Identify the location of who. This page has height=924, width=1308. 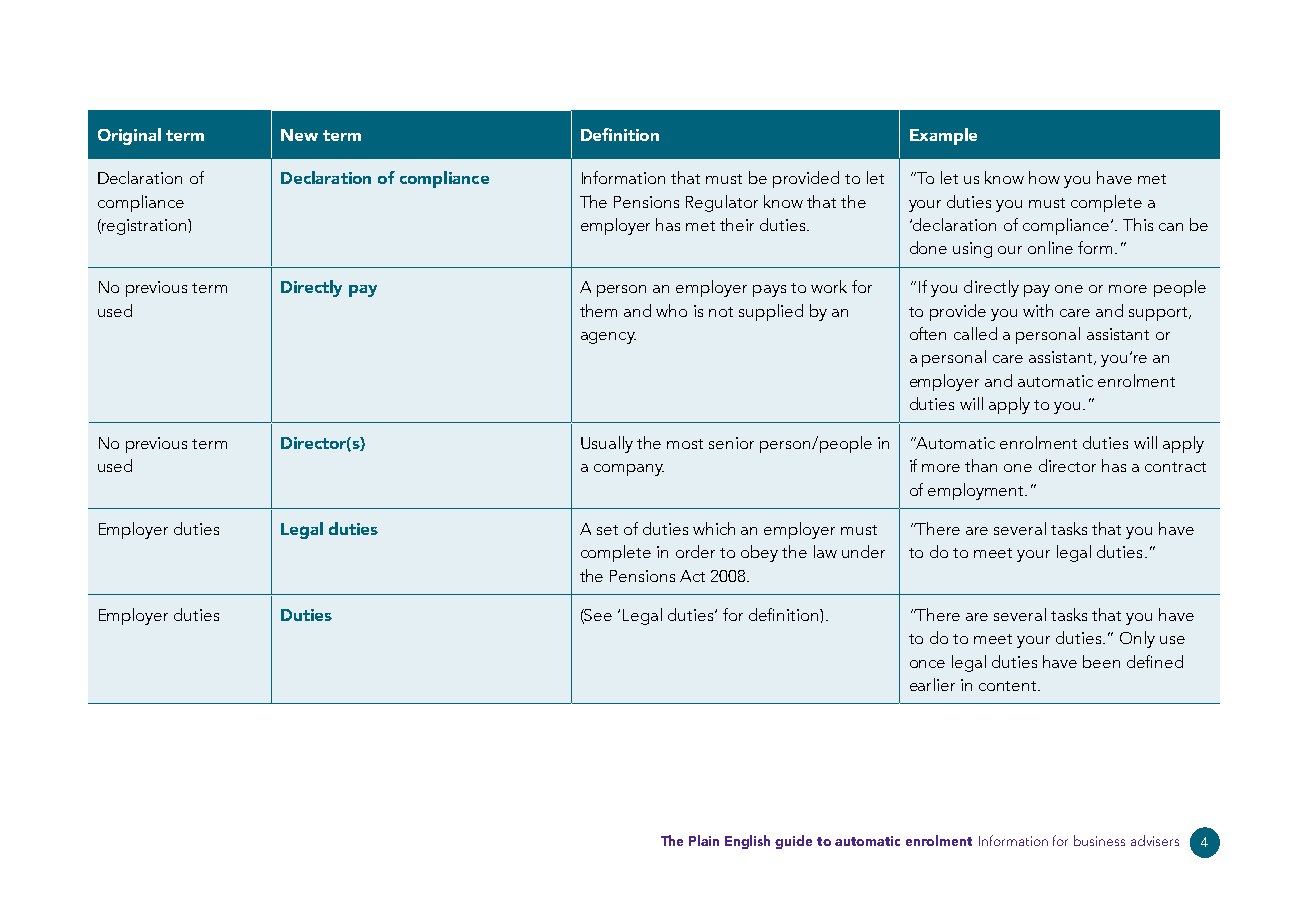
(671, 310).
